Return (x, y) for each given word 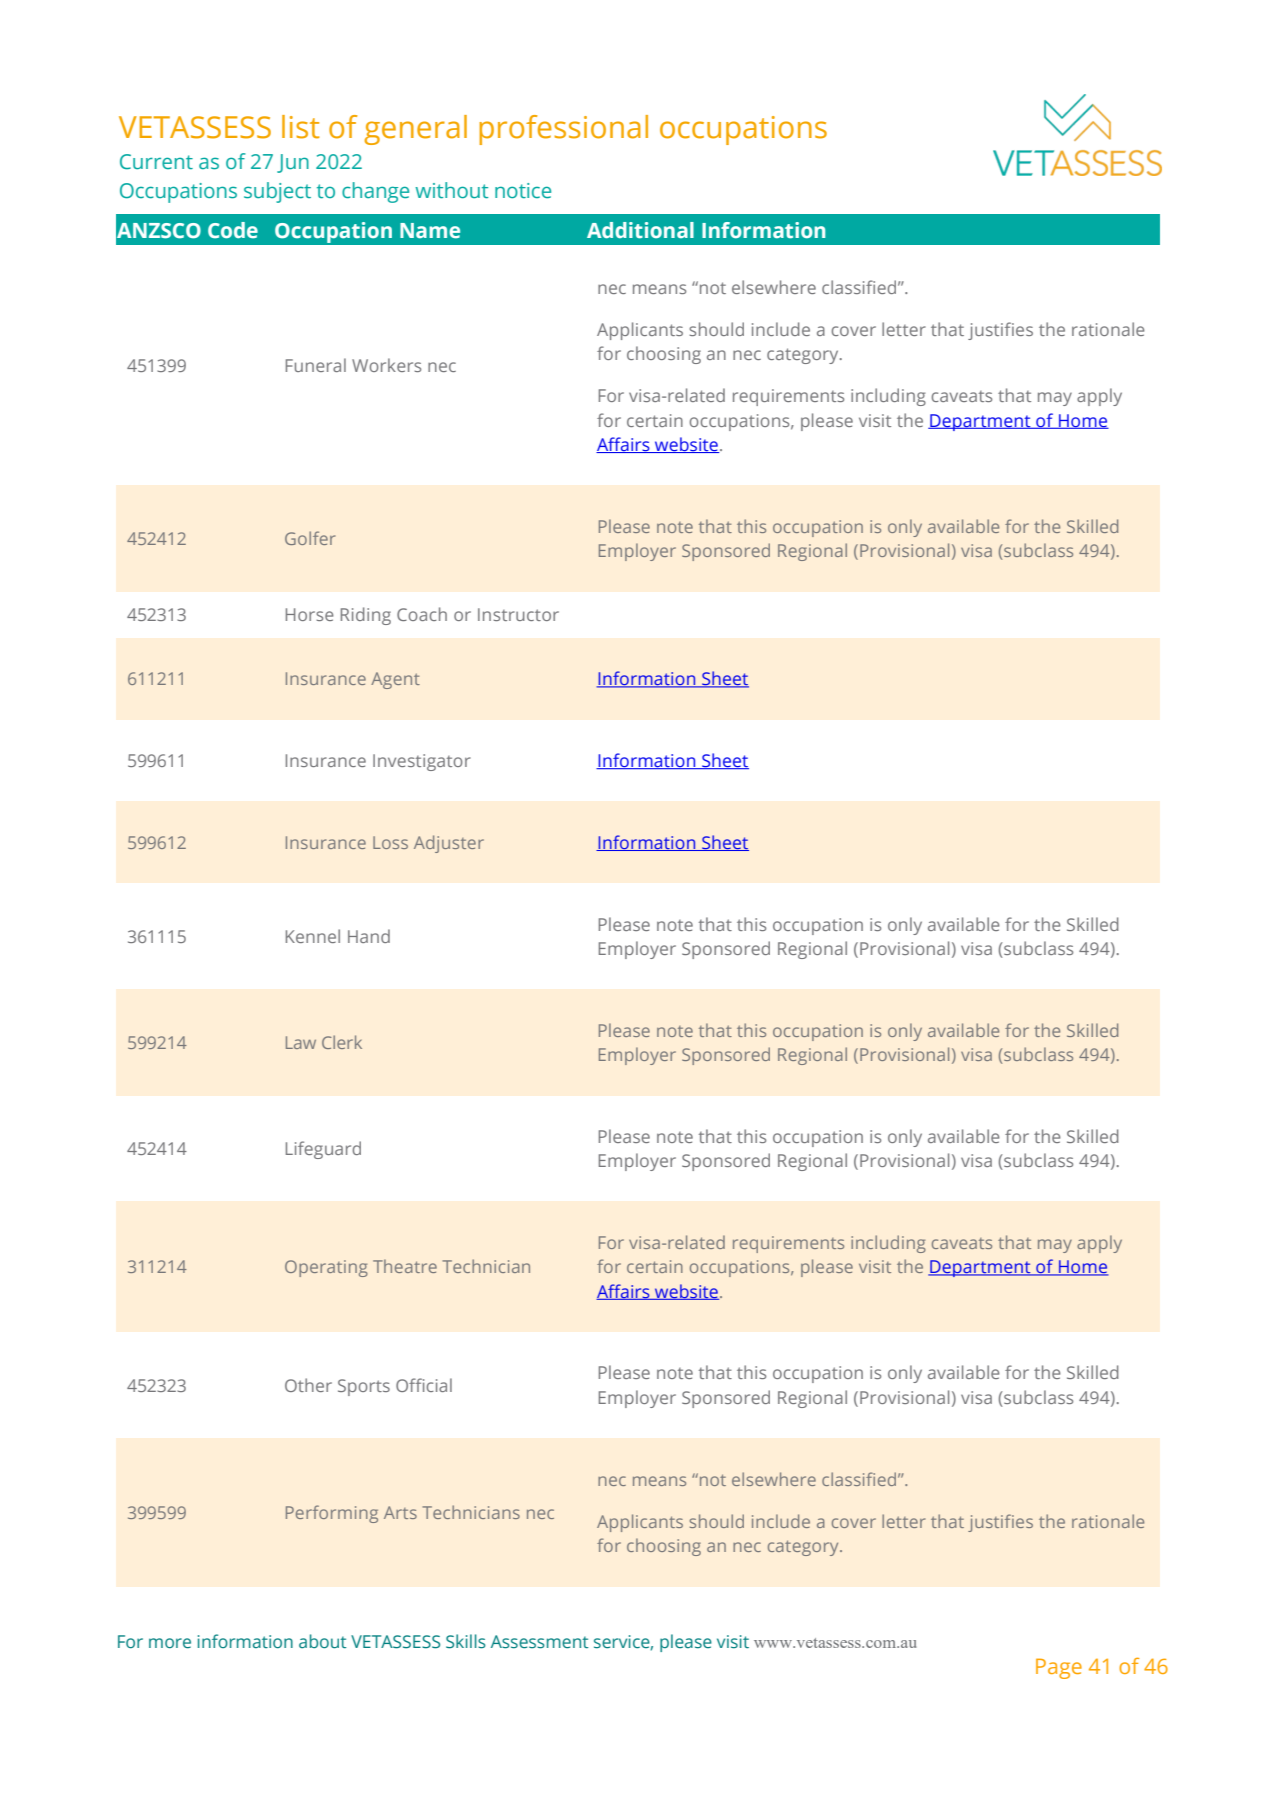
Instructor (518, 614)
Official (424, 1385)
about (322, 1641)
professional (563, 130)
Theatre (405, 1266)
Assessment (539, 1642)
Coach (422, 614)
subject (277, 192)
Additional (640, 230)
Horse (310, 614)
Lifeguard (323, 1150)
